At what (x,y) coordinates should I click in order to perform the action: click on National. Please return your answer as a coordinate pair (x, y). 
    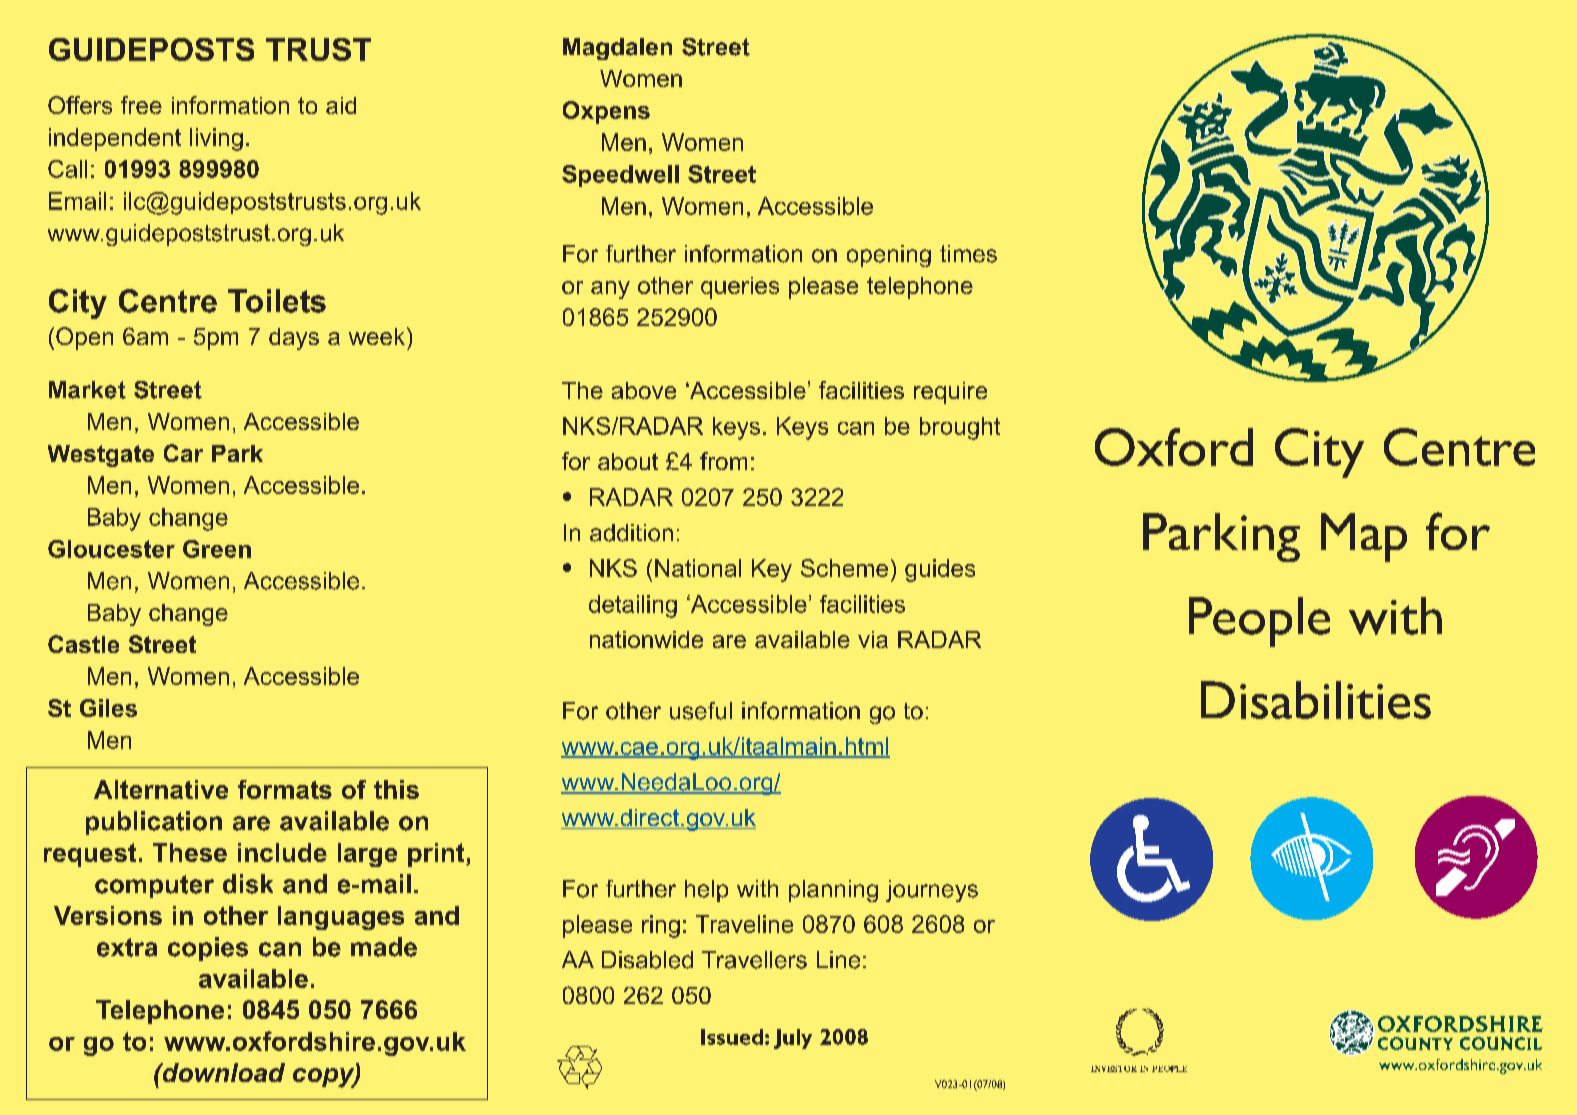
    Looking at the image, I should click on (698, 568).
